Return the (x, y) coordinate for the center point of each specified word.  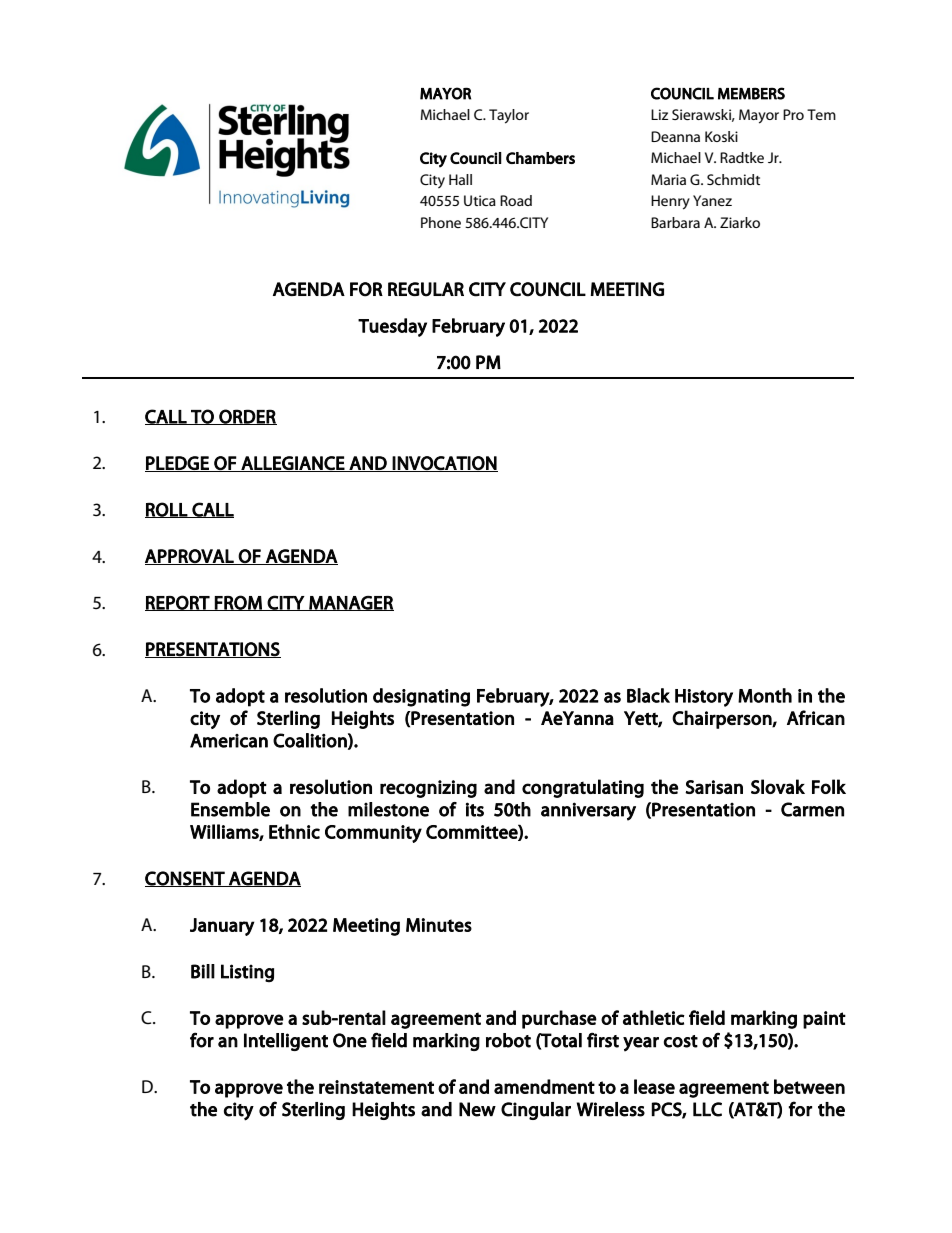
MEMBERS (751, 93)
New (477, 1109)
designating (421, 697)
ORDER (247, 417)
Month (765, 695)
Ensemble (230, 809)
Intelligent (286, 1042)
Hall (460, 179)
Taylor (509, 116)
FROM (238, 603)
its (475, 809)
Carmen (812, 809)
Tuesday (392, 327)
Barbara (675, 222)
